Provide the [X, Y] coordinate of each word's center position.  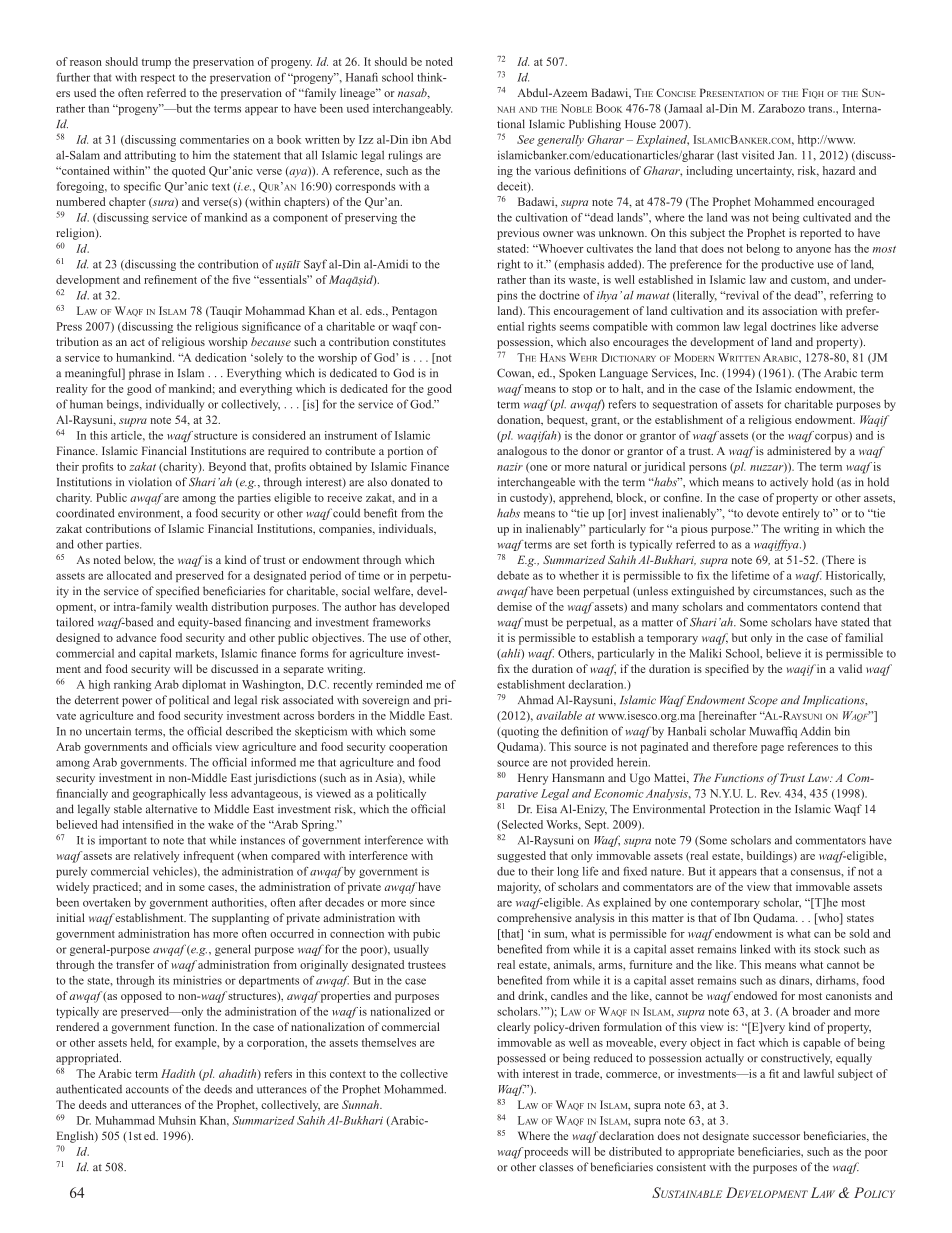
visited [758, 155]
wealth [192, 606]
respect [158, 79]
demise [514, 606]
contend [840, 606]
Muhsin [177, 1120]
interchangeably [412, 109]
